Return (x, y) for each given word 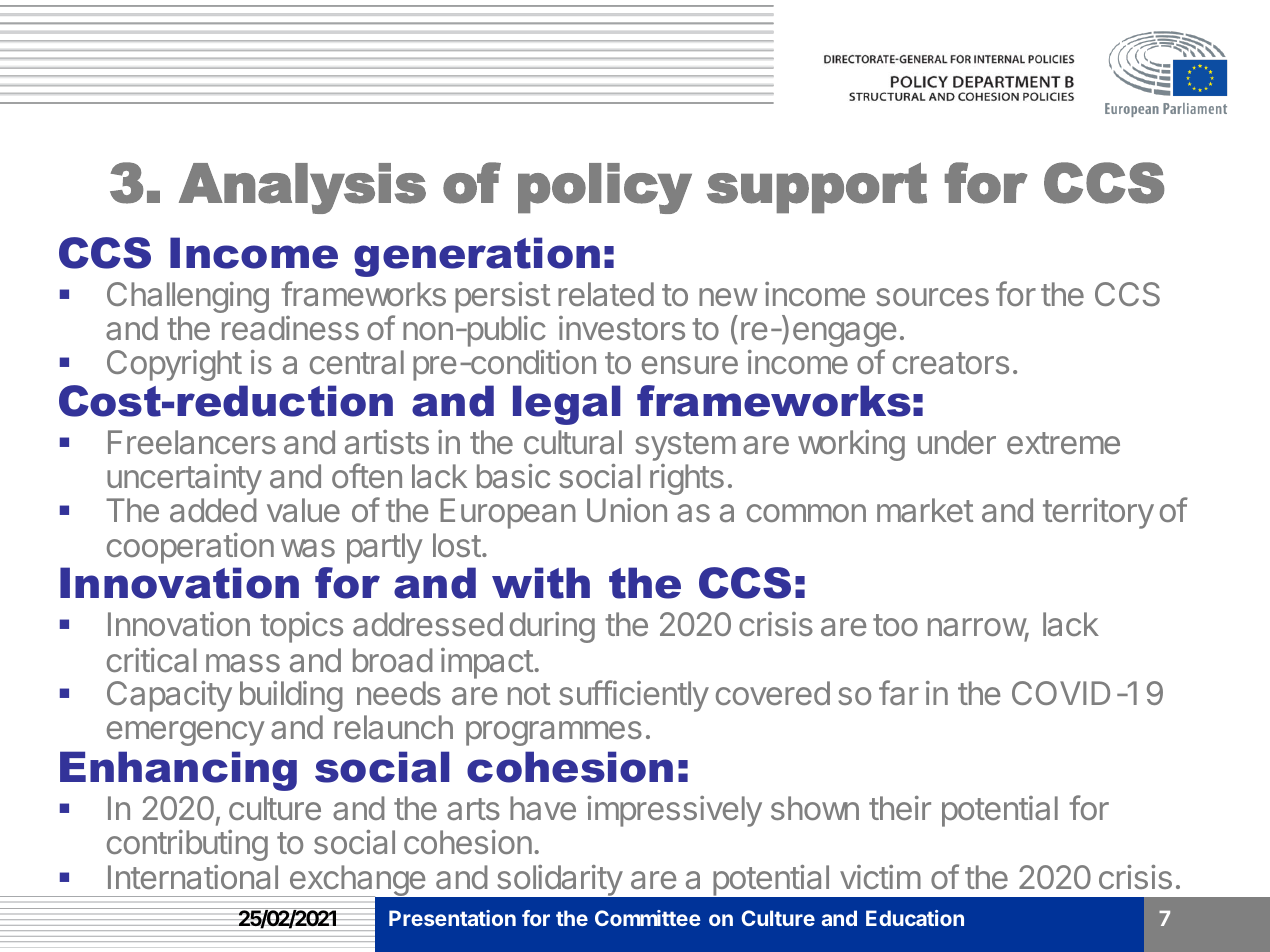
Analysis (302, 188)
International (193, 877)
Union (627, 510)
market (925, 510)
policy (605, 188)
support (817, 187)
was (308, 548)
